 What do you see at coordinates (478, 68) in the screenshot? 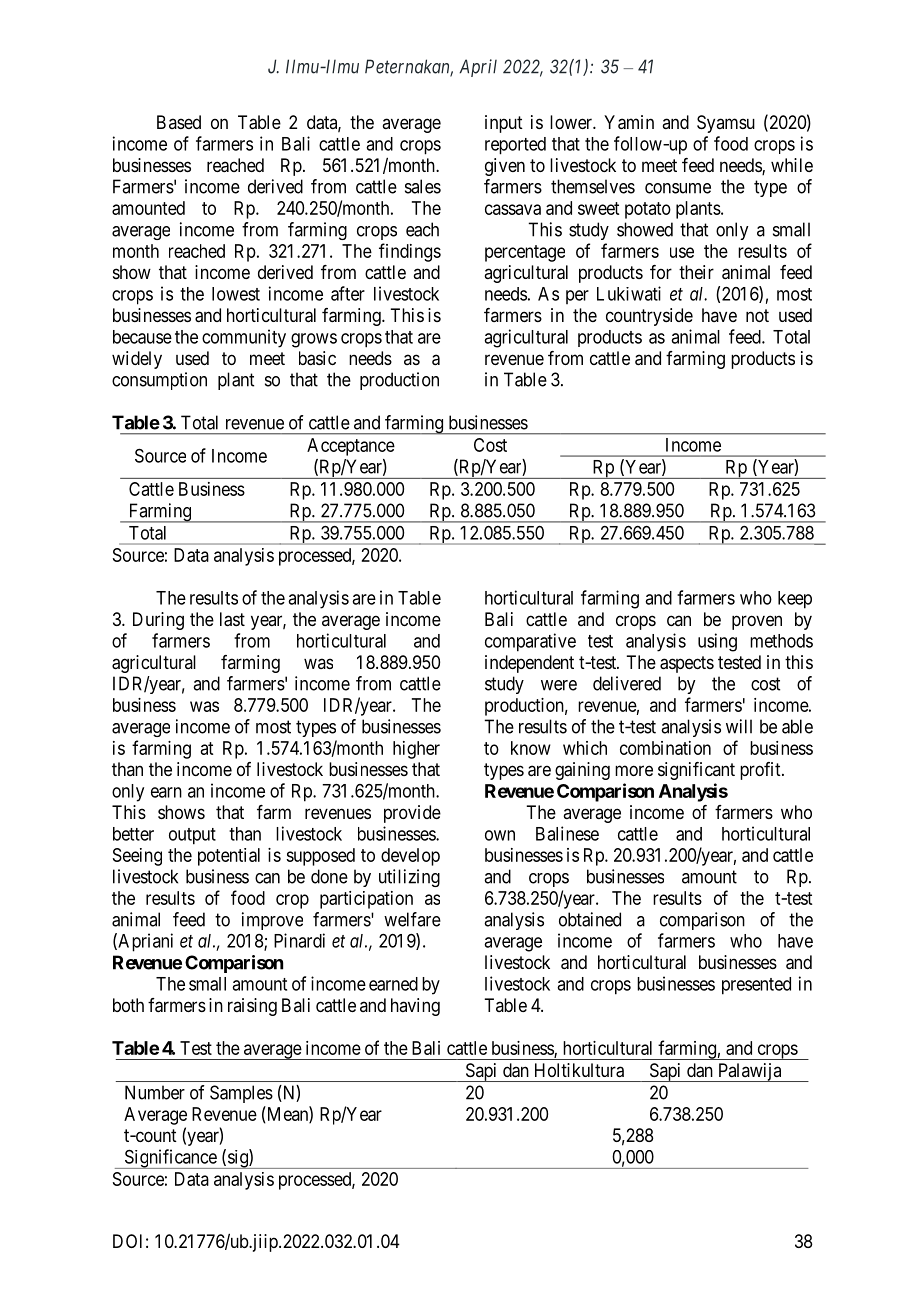
I see `April` at bounding box center [478, 68].
